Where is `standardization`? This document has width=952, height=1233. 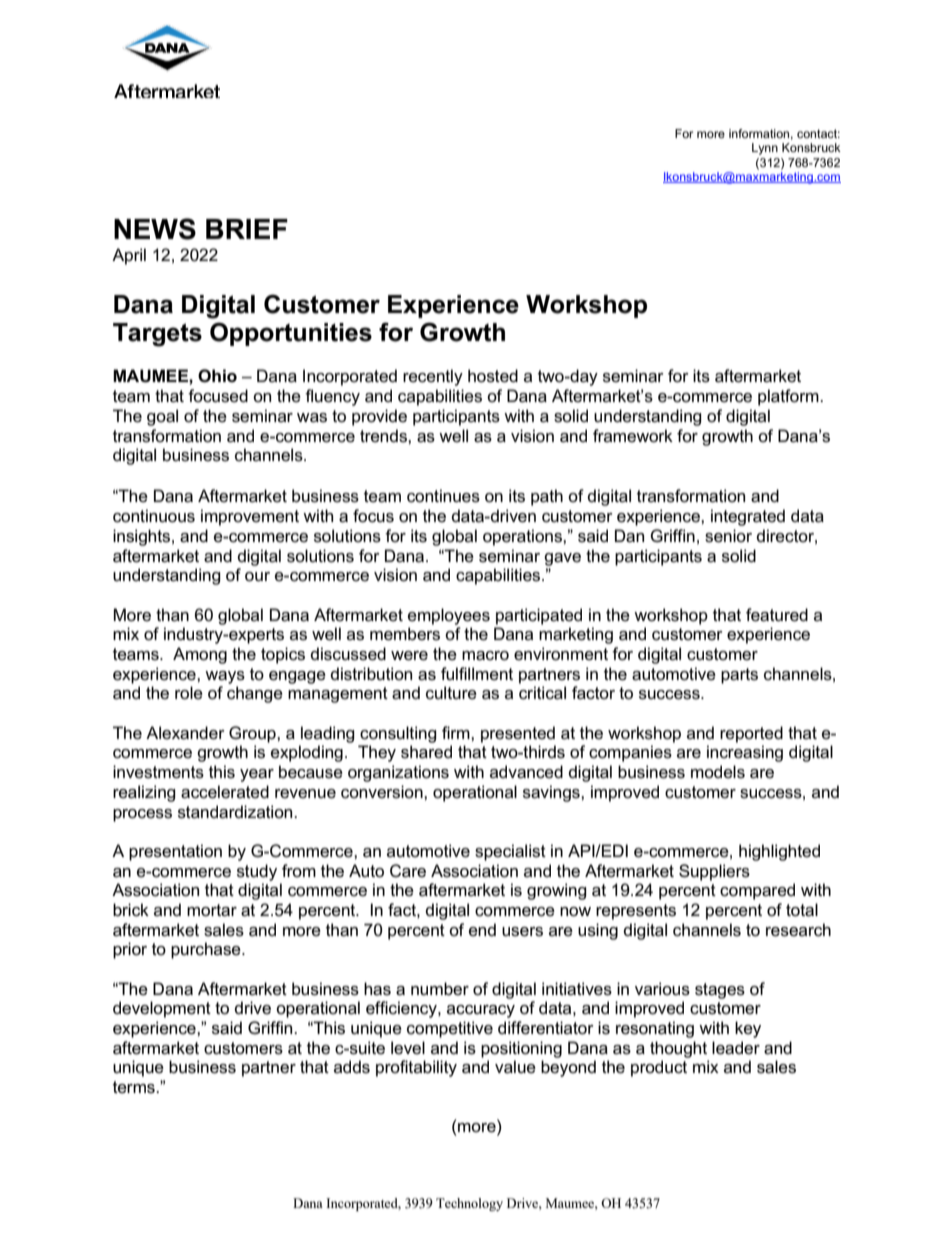
standardization is located at coordinates (236, 812).
